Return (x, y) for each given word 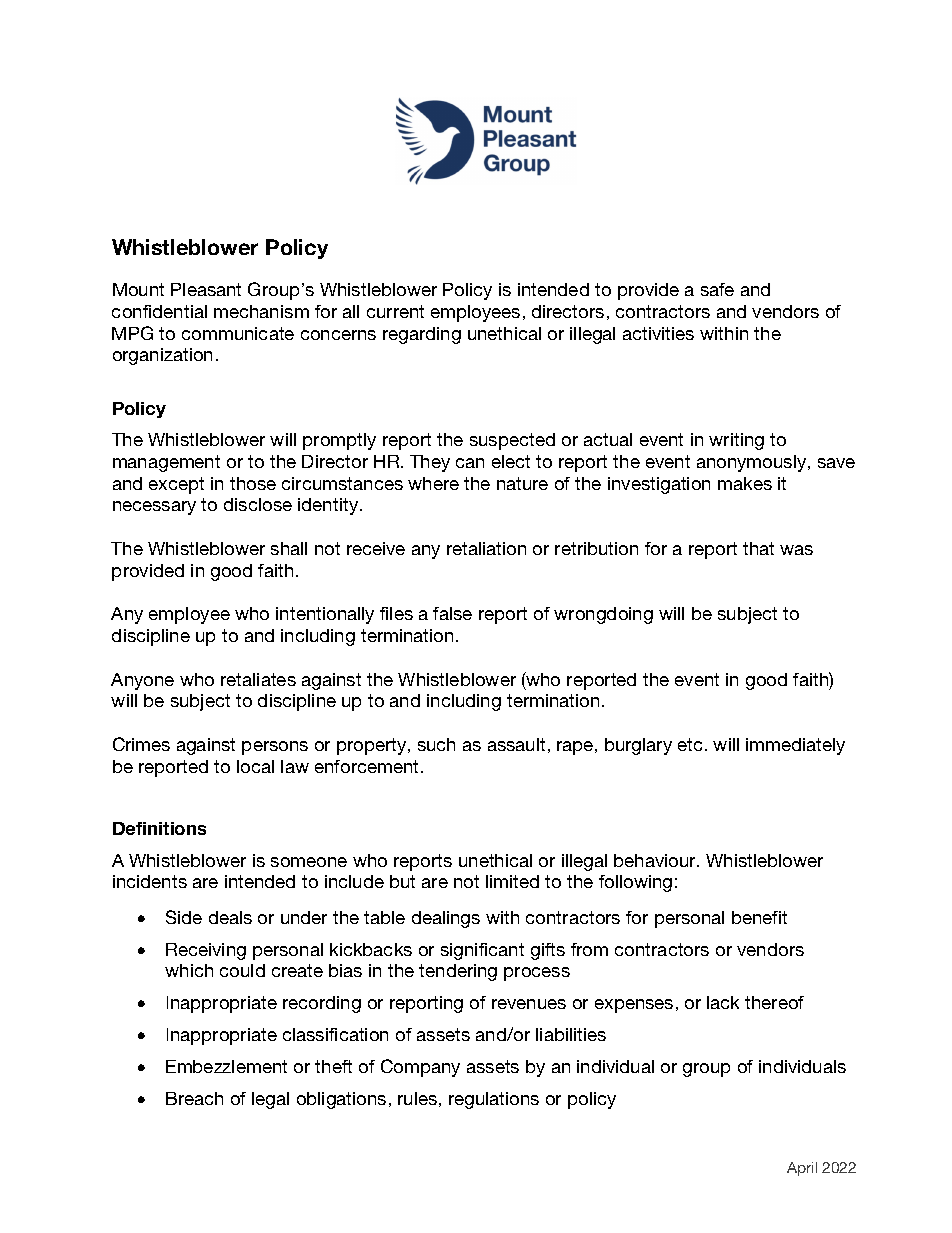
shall (289, 548)
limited (512, 881)
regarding (422, 335)
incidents (150, 881)
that (758, 548)
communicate (238, 333)
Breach (194, 1098)
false (452, 613)
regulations (494, 1100)
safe (717, 289)
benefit (759, 917)
